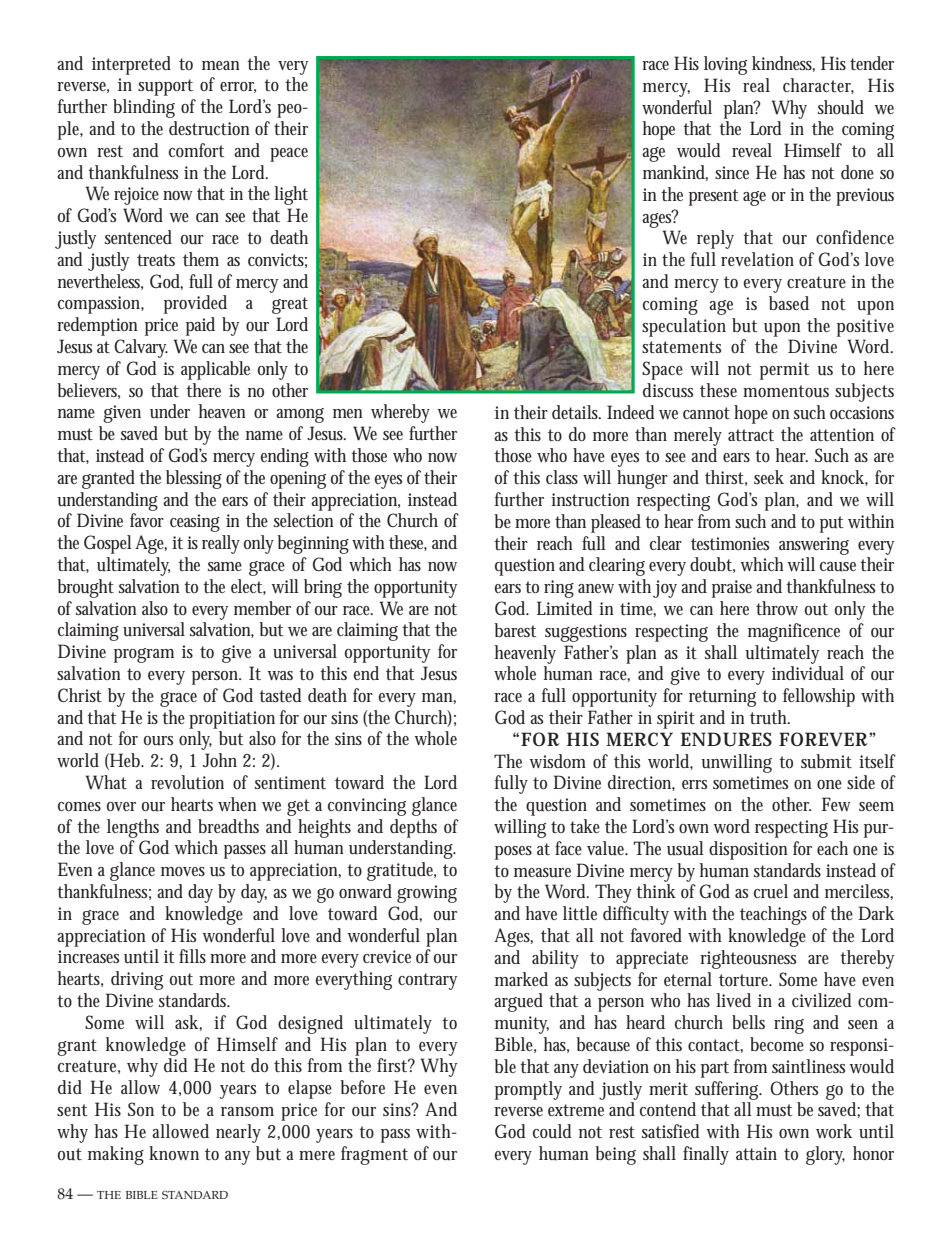 The width and height of the image is (952, 1233). Describe the element at coordinates (562, 477) in the image. I see `class` at that location.
